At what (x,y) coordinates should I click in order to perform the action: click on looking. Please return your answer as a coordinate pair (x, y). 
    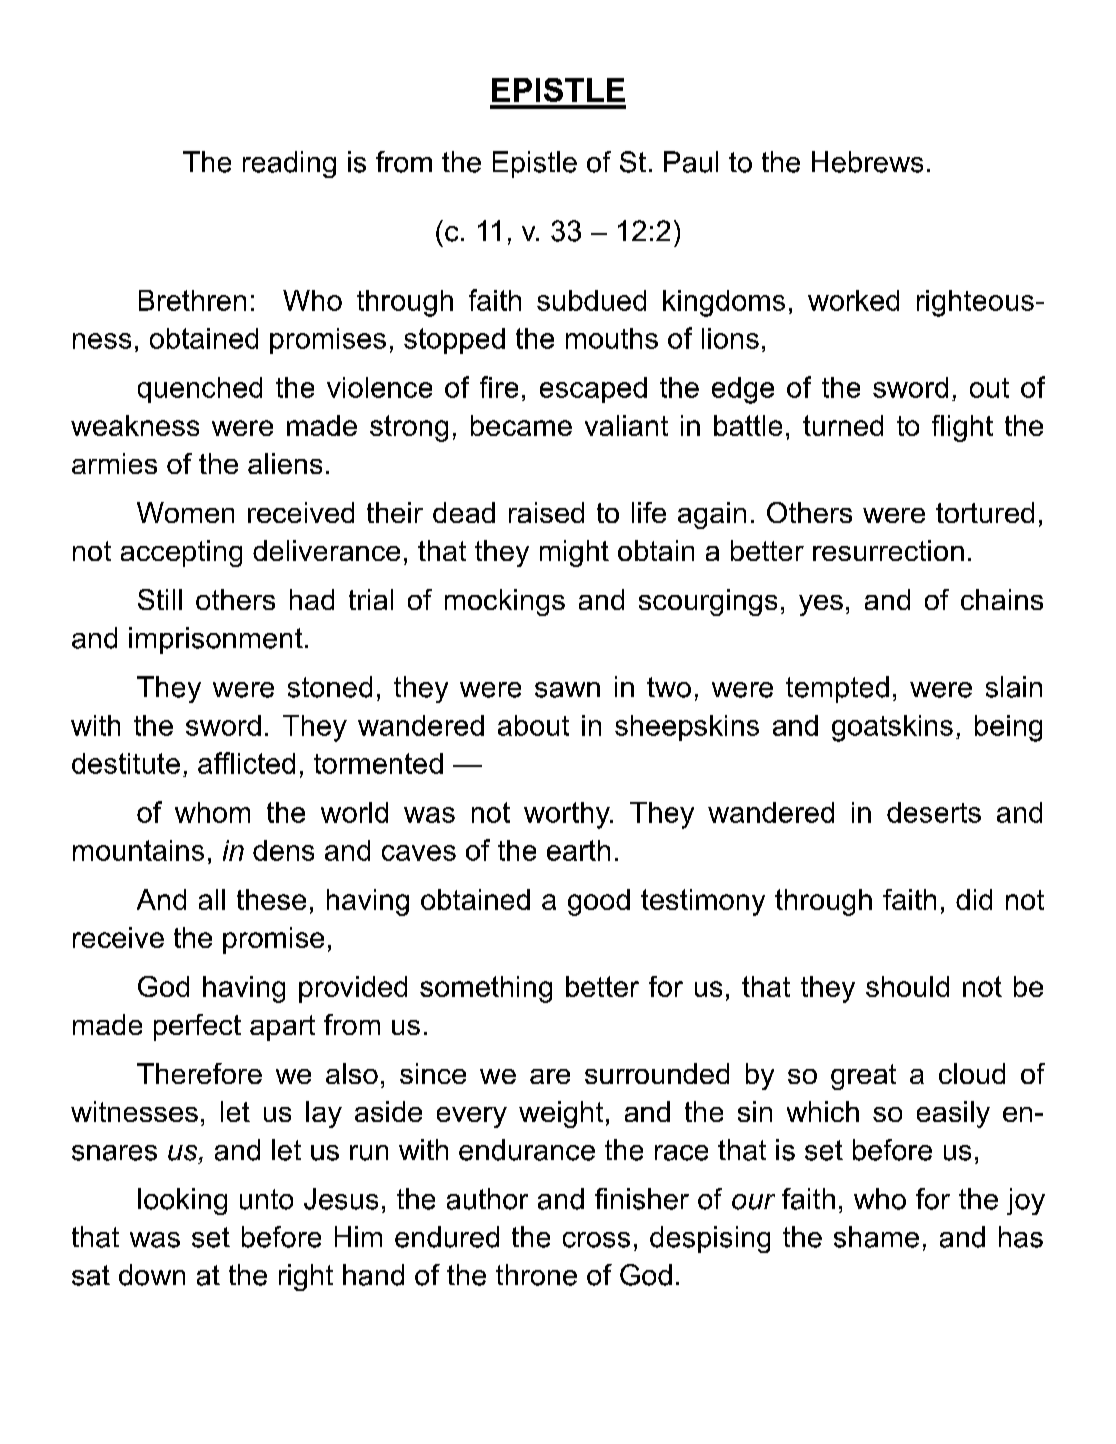
    Looking at the image, I should click on (182, 1201).
